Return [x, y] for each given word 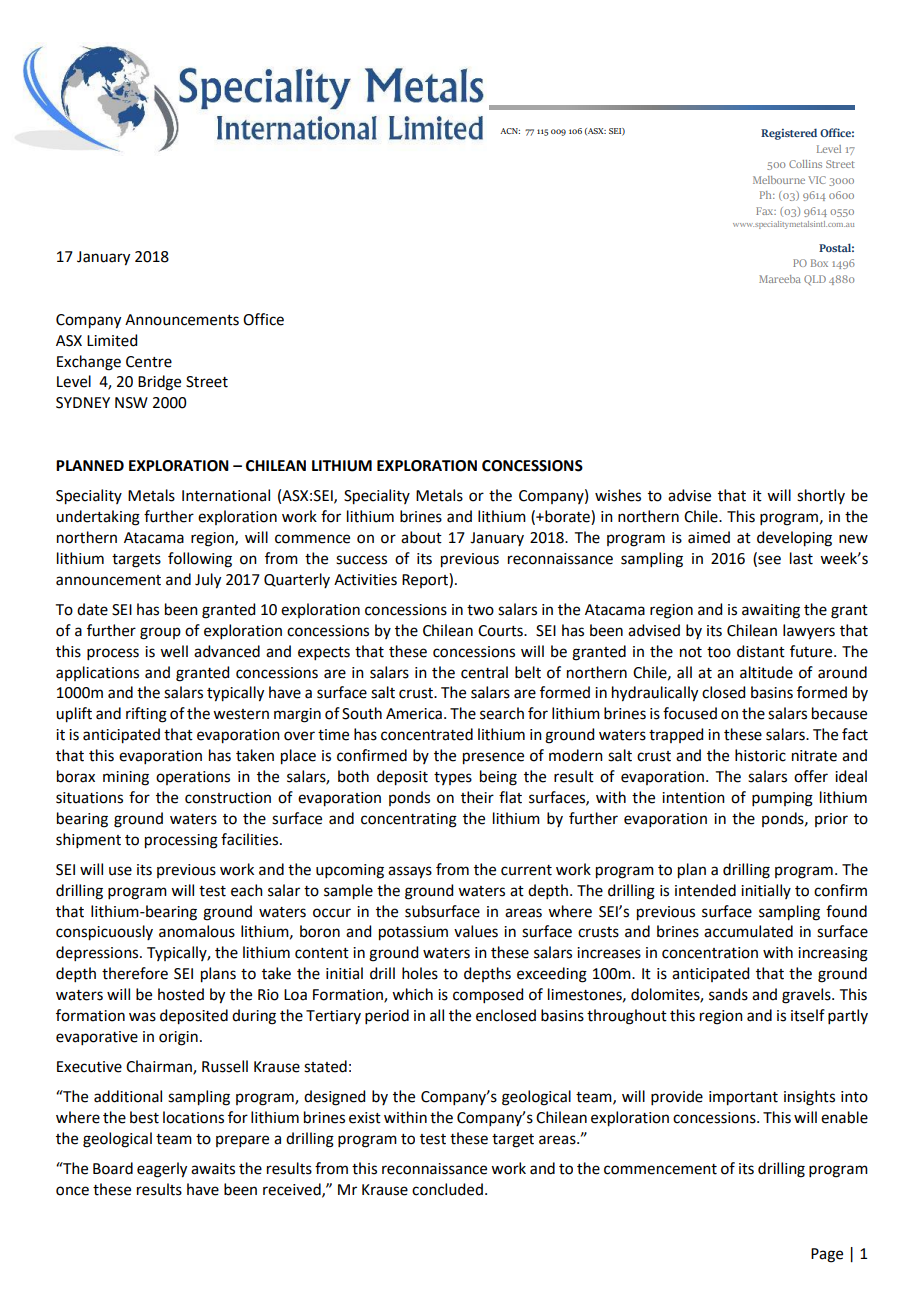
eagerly [162, 1170]
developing [794, 539]
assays [410, 872]
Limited [112, 340]
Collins [805, 164]
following [200, 560]
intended [705, 890]
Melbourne [779, 180]
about [421, 537]
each [247, 890]
